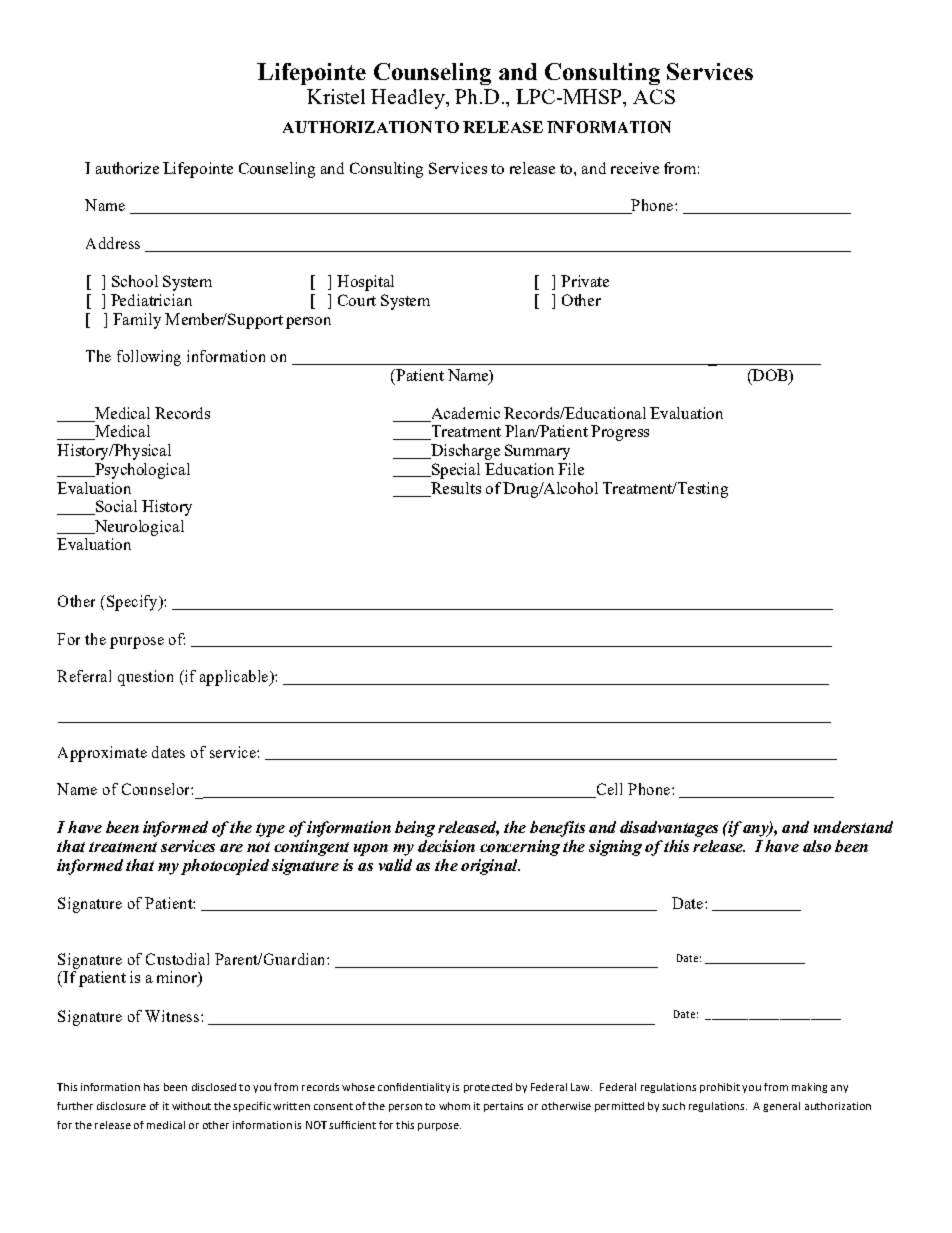 The image size is (952, 1233). I want to click on File, so click(571, 469).
